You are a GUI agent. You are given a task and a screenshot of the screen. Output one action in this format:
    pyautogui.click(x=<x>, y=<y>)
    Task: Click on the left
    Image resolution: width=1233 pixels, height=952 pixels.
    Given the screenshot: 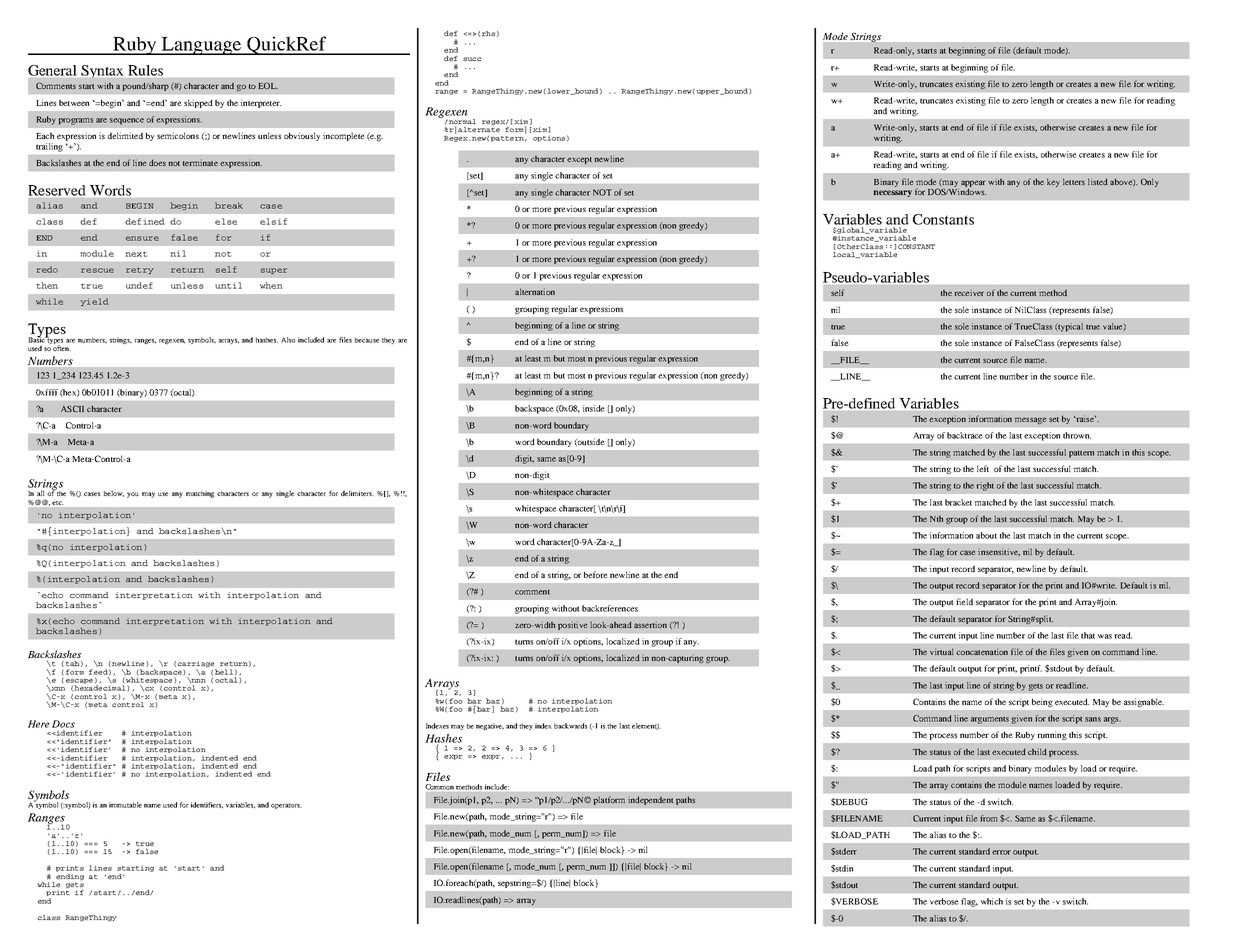 What is the action you would take?
    pyautogui.click(x=983, y=468)
